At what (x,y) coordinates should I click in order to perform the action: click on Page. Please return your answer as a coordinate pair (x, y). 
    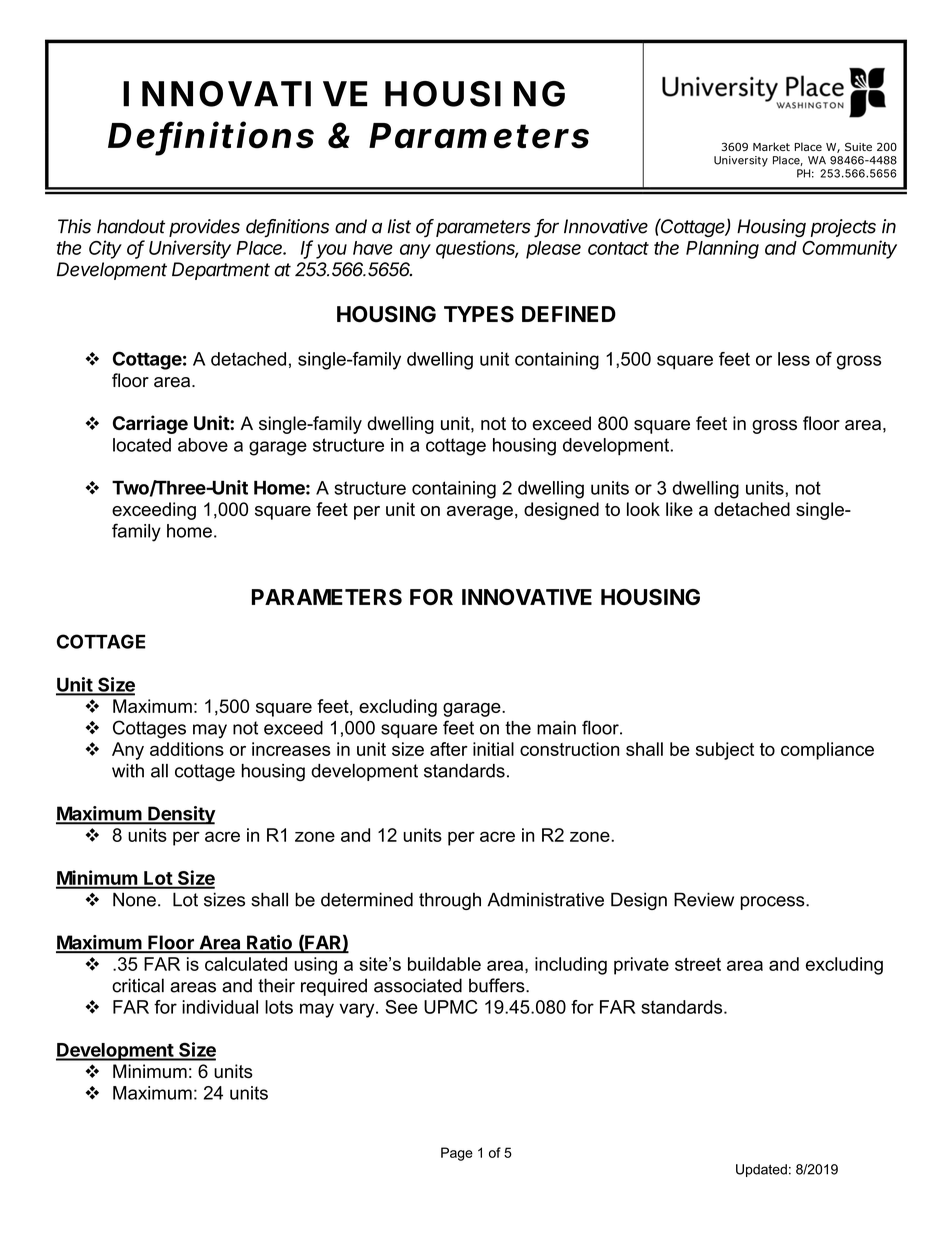
    Looking at the image, I should click on (457, 1154).
